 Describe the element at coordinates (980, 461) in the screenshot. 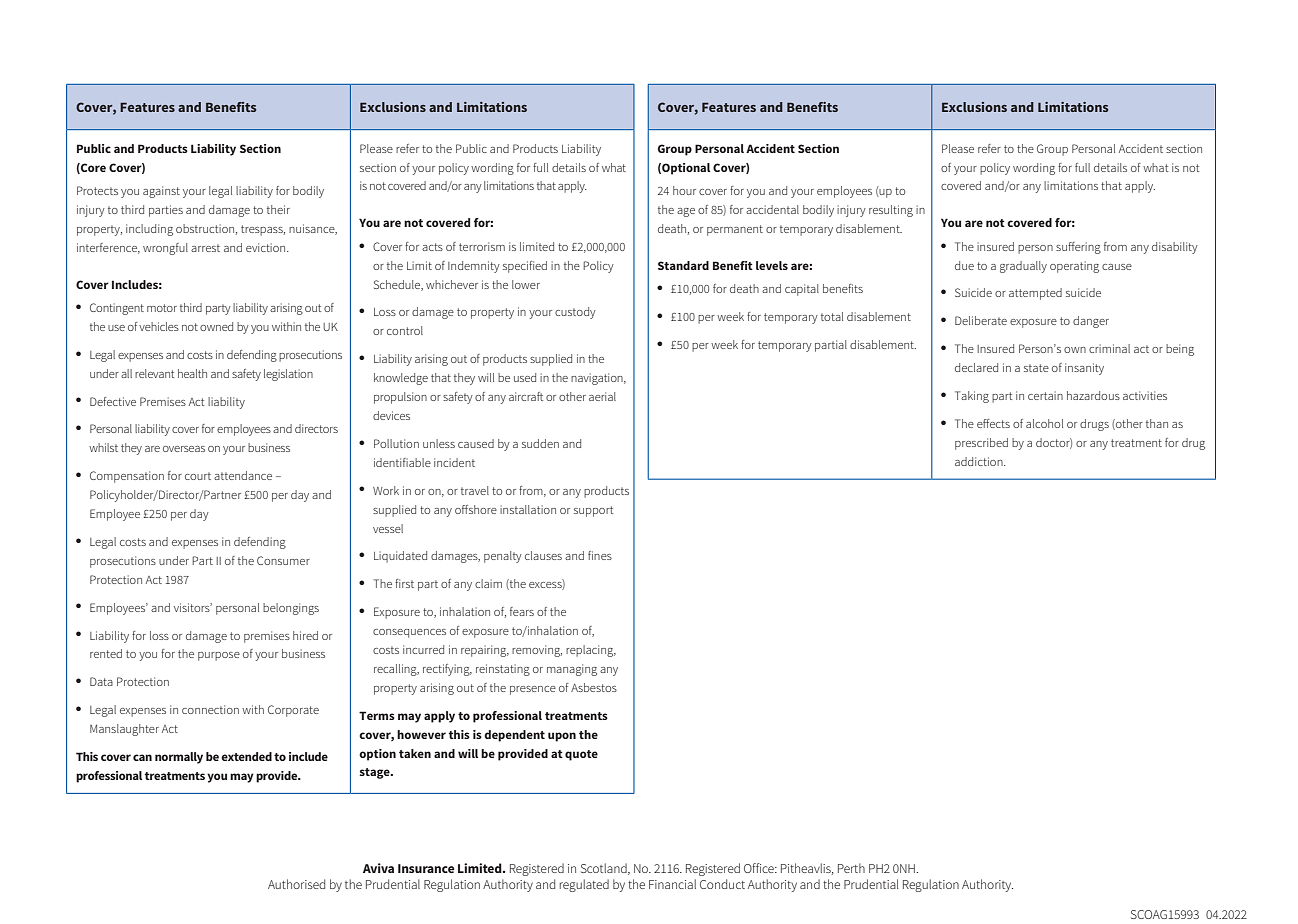

I see `addiction` at that location.
